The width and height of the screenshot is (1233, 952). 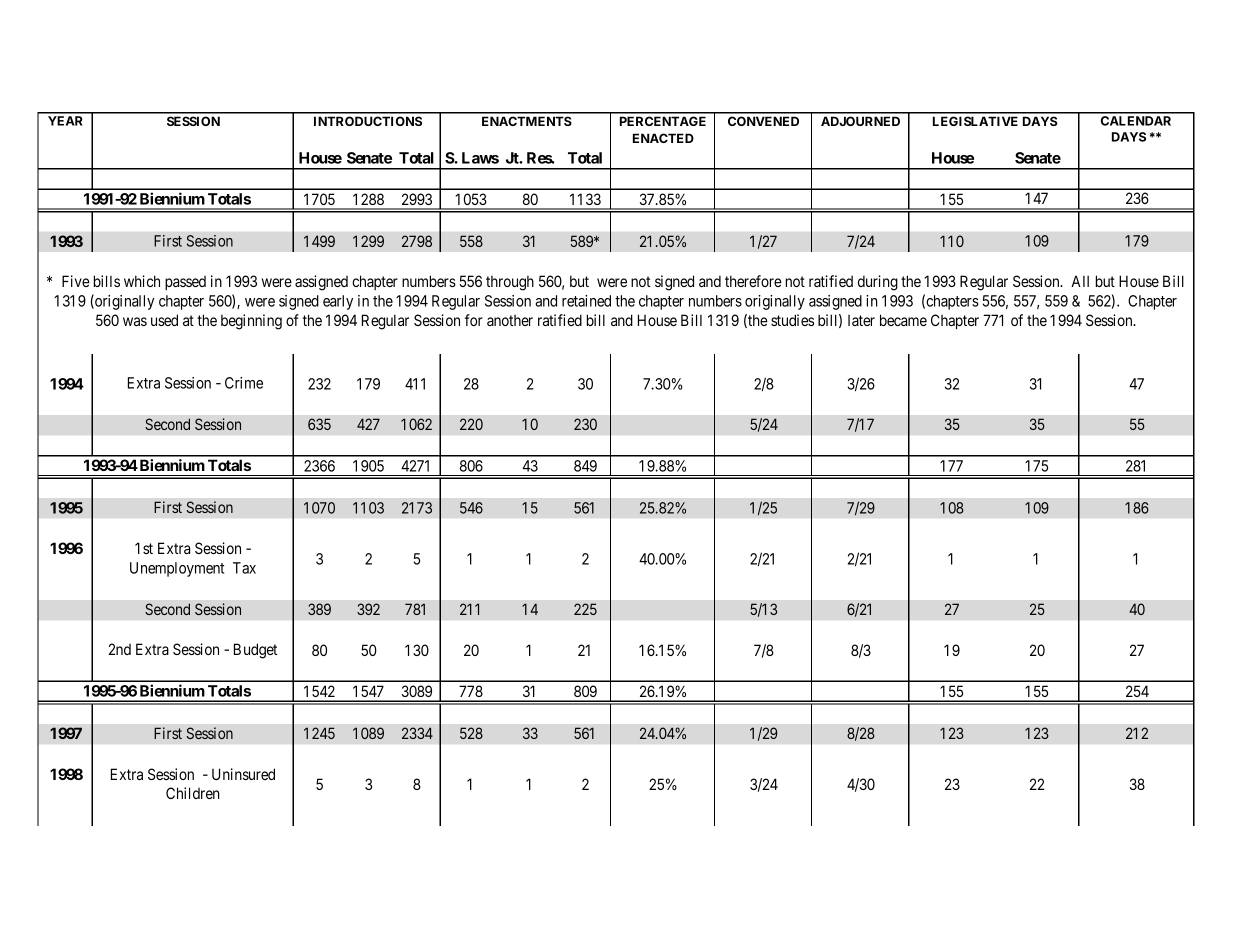 I want to click on Unemployment, so click(x=177, y=569).
